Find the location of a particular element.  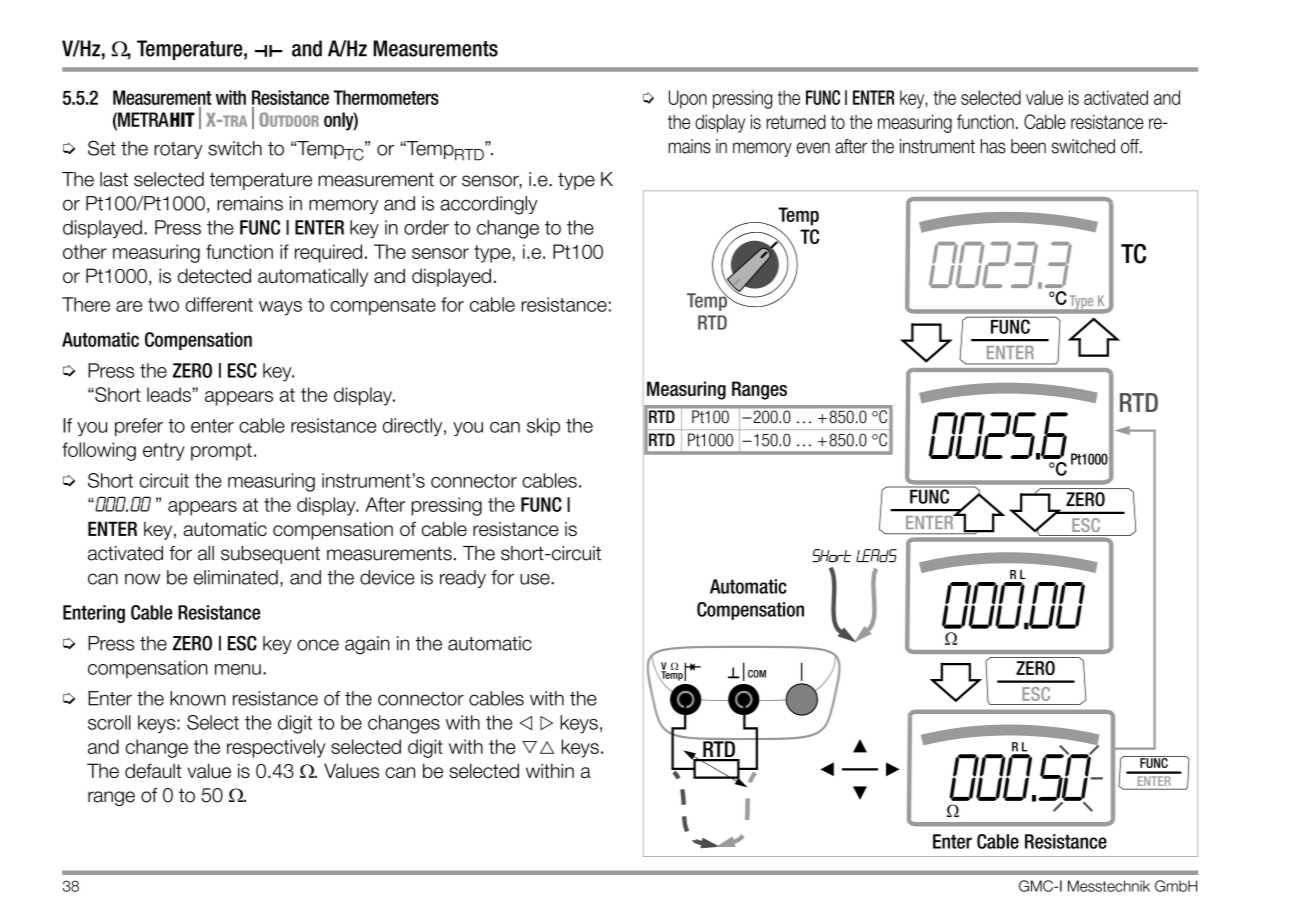

eliminated is located at coordinates (236, 577).
